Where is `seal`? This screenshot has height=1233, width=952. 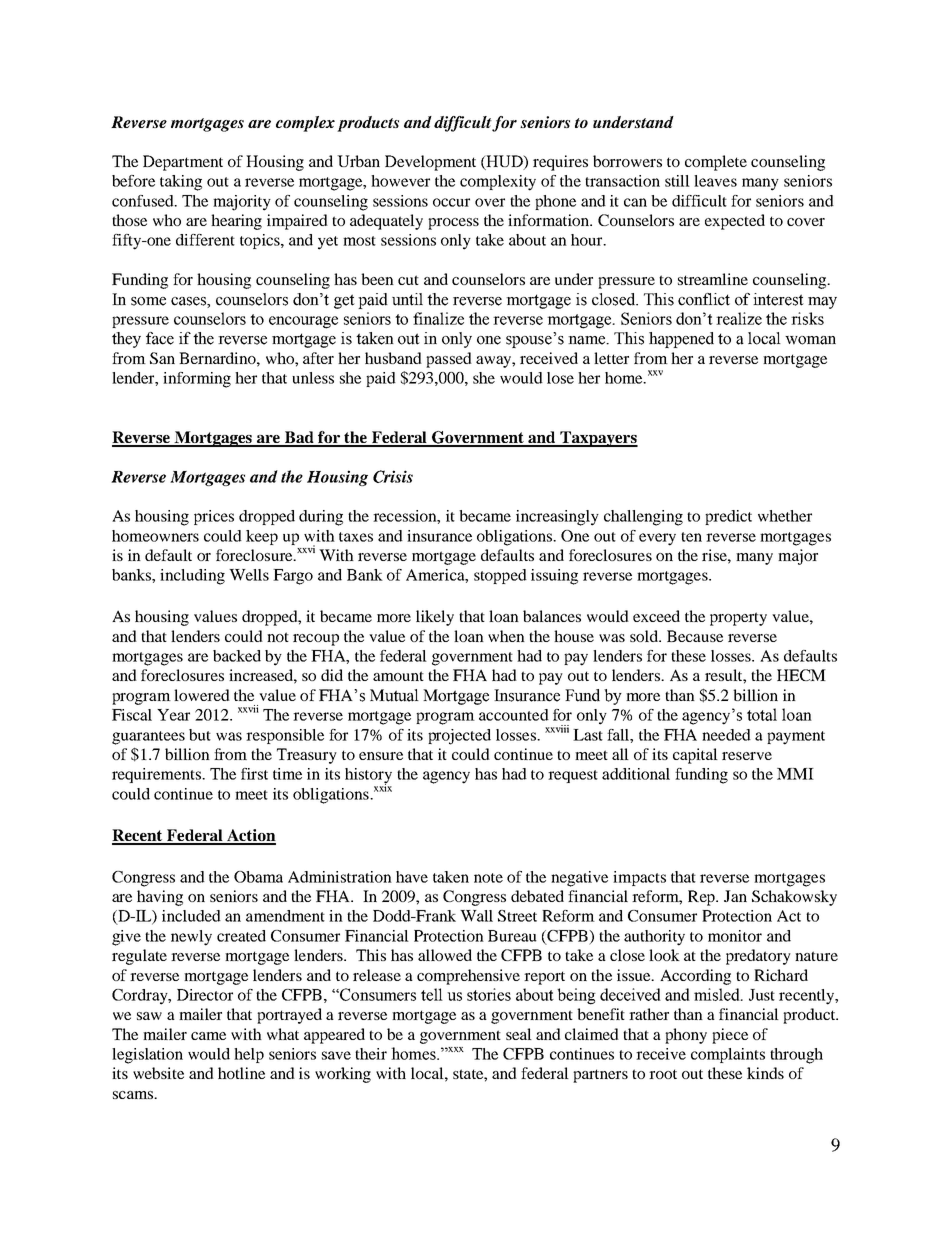 seal is located at coordinates (519, 1034).
